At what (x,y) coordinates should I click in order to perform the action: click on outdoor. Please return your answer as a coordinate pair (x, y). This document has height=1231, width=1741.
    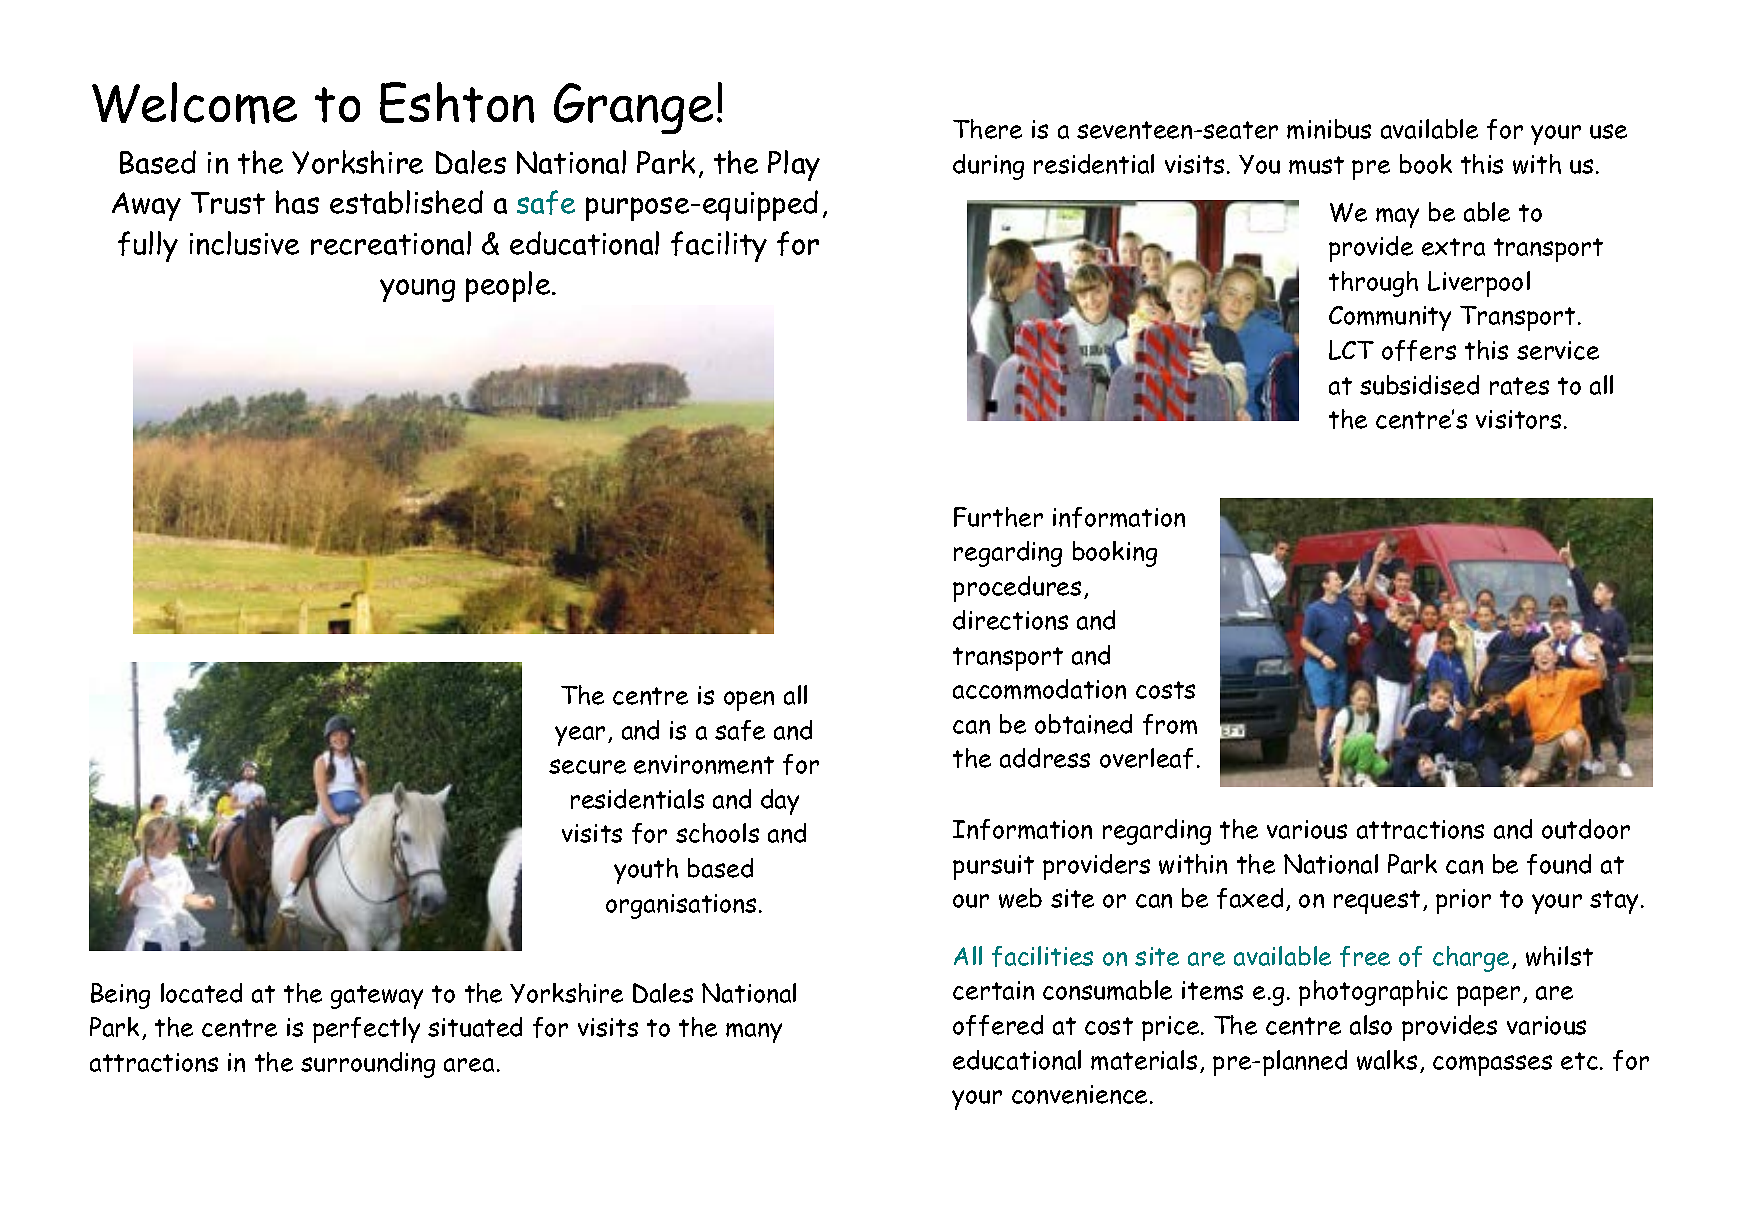
    Looking at the image, I should click on (1586, 829).
